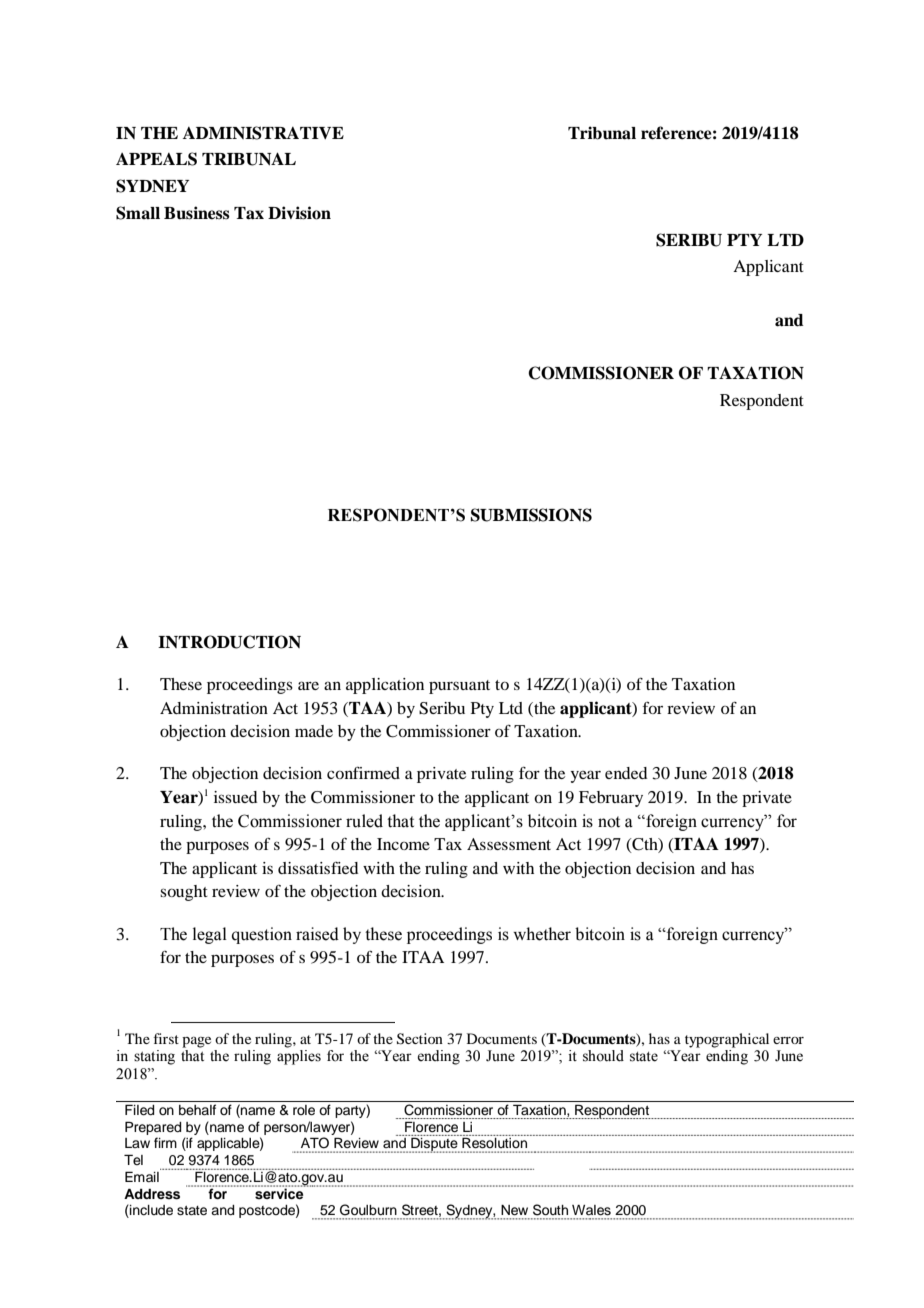 The height and width of the screenshot is (1308, 924). I want to click on APPEALS, so click(156, 159).
